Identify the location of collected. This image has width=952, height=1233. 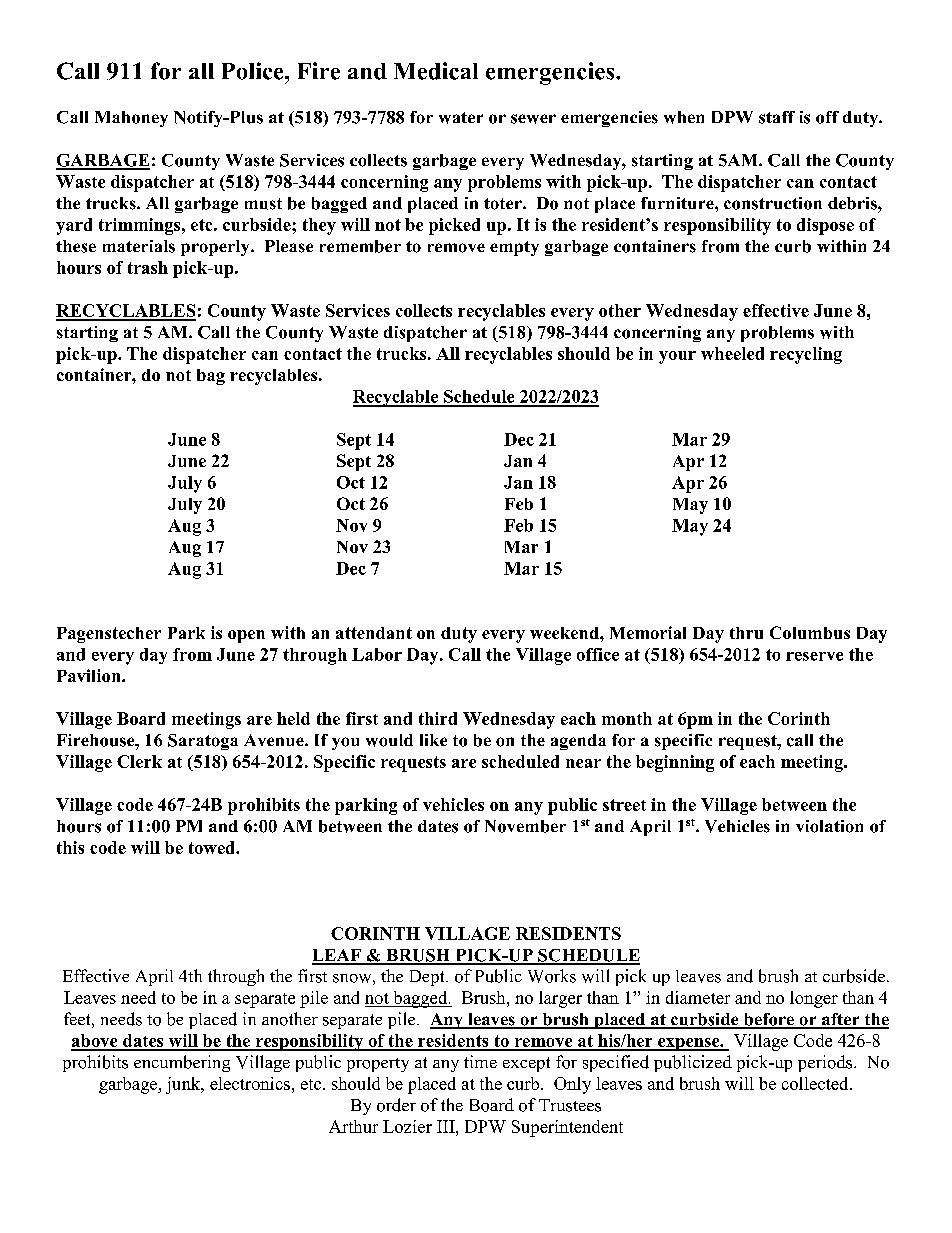
(816, 1083).
